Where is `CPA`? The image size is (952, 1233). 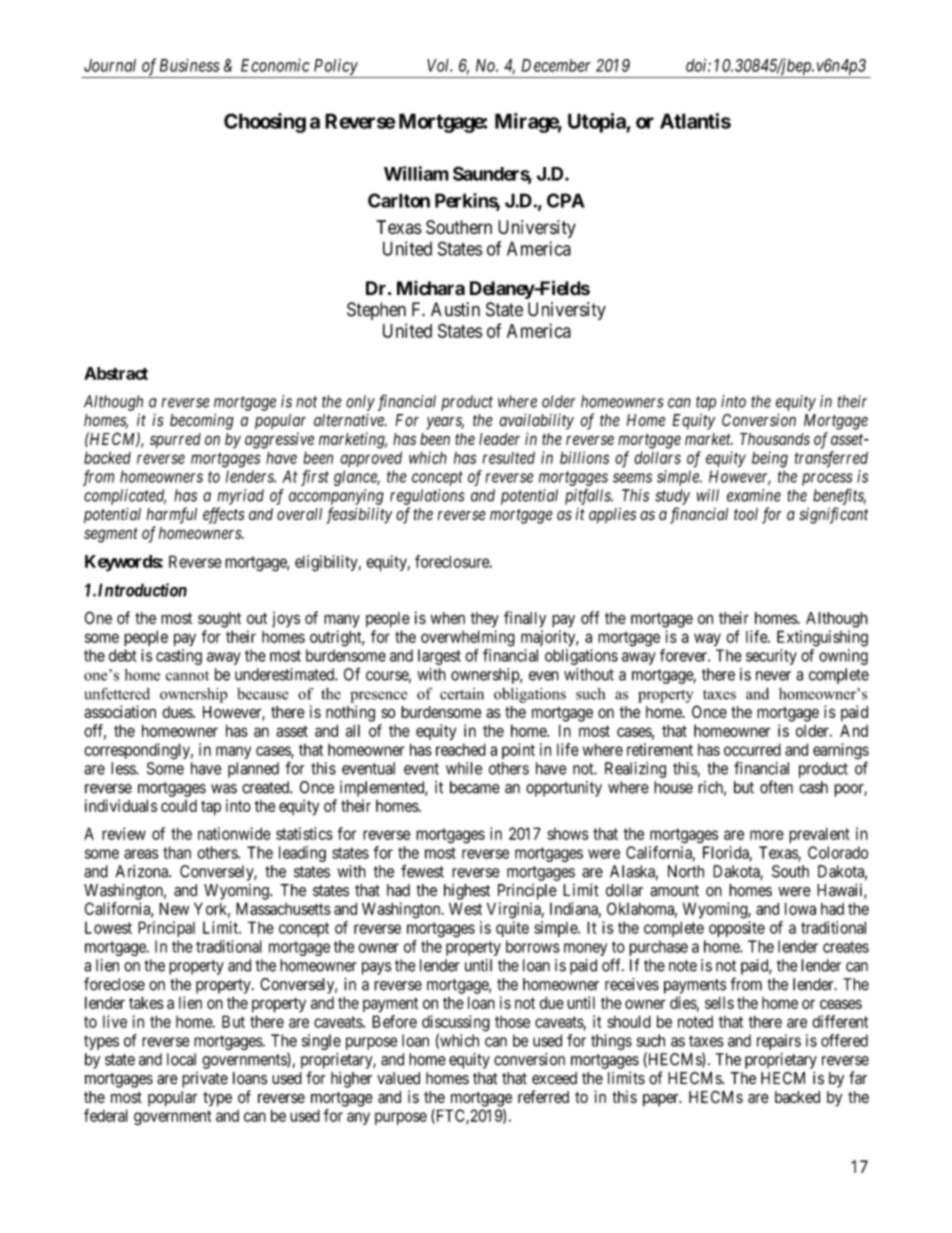 CPA is located at coordinates (566, 200).
